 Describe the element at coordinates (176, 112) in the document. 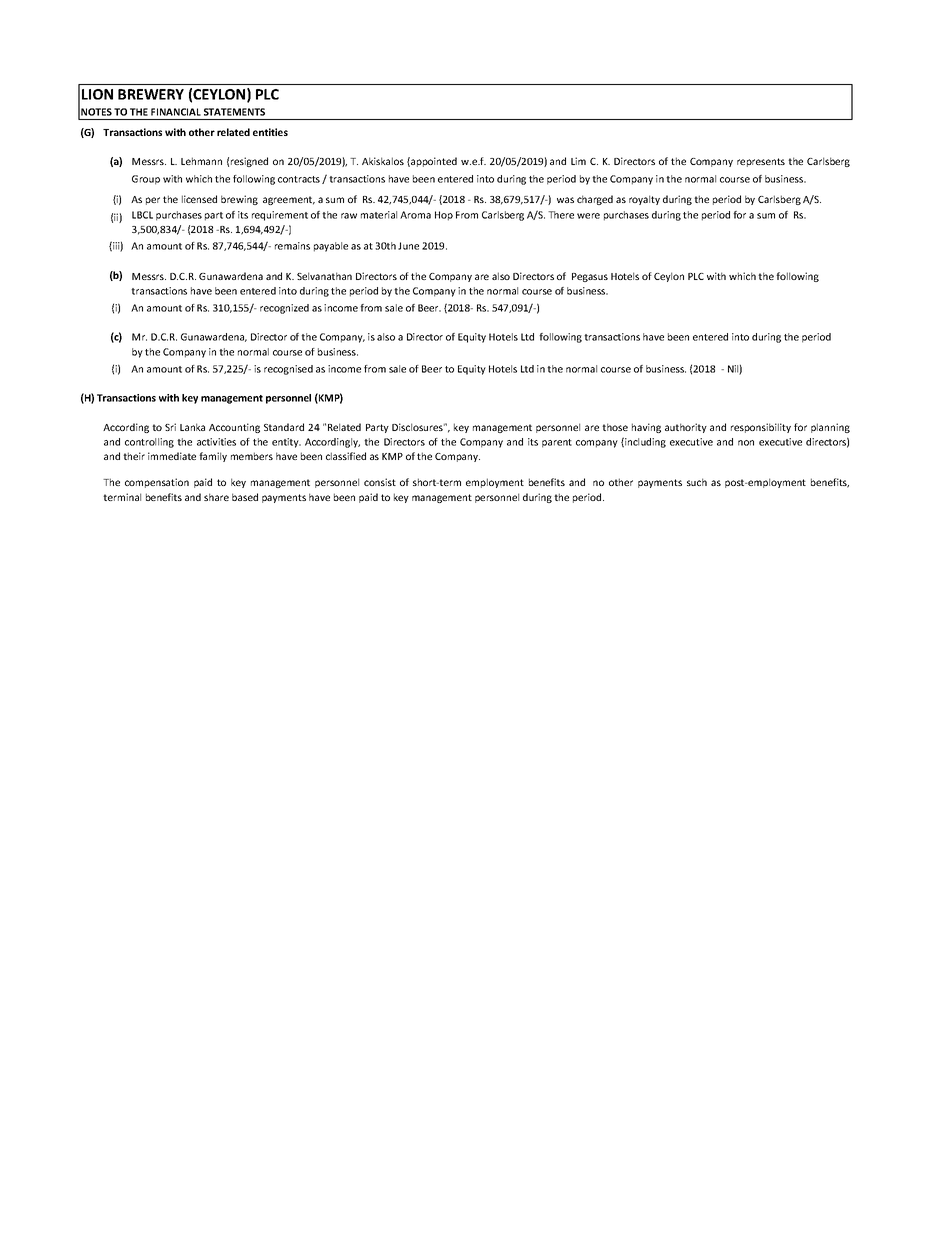

I see `FINANCIAL` at that location.
